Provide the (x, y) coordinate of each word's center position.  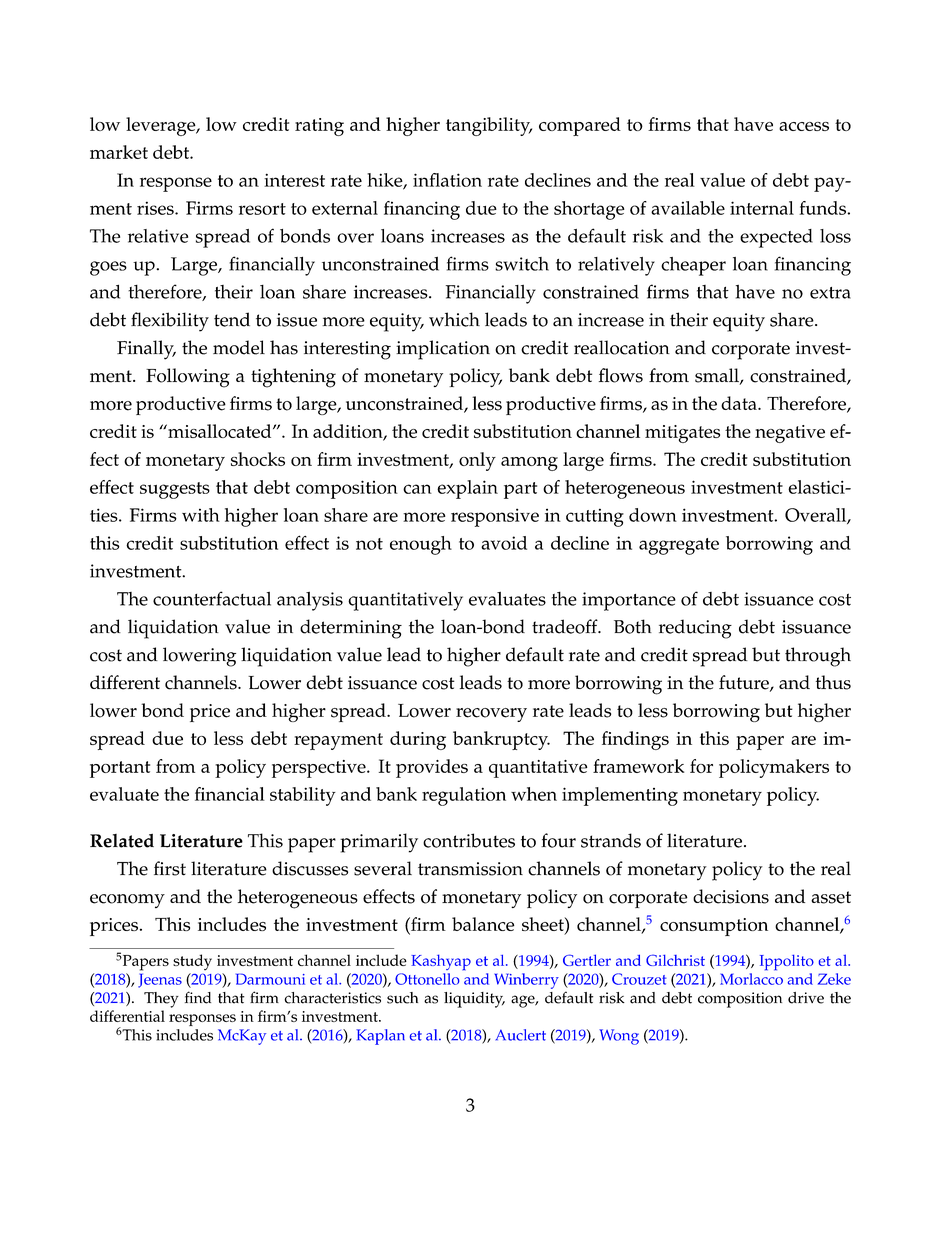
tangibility (489, 126)
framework (638, 766)
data (740, 403)
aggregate (679, 546)
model (239, 347)
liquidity (474, 1000)
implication (443, 350)
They (161, 1000)
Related (122, 841)
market (119, 152)
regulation (464, 796)
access (804, 126)
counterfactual (212, 598)
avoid (504, 543)
